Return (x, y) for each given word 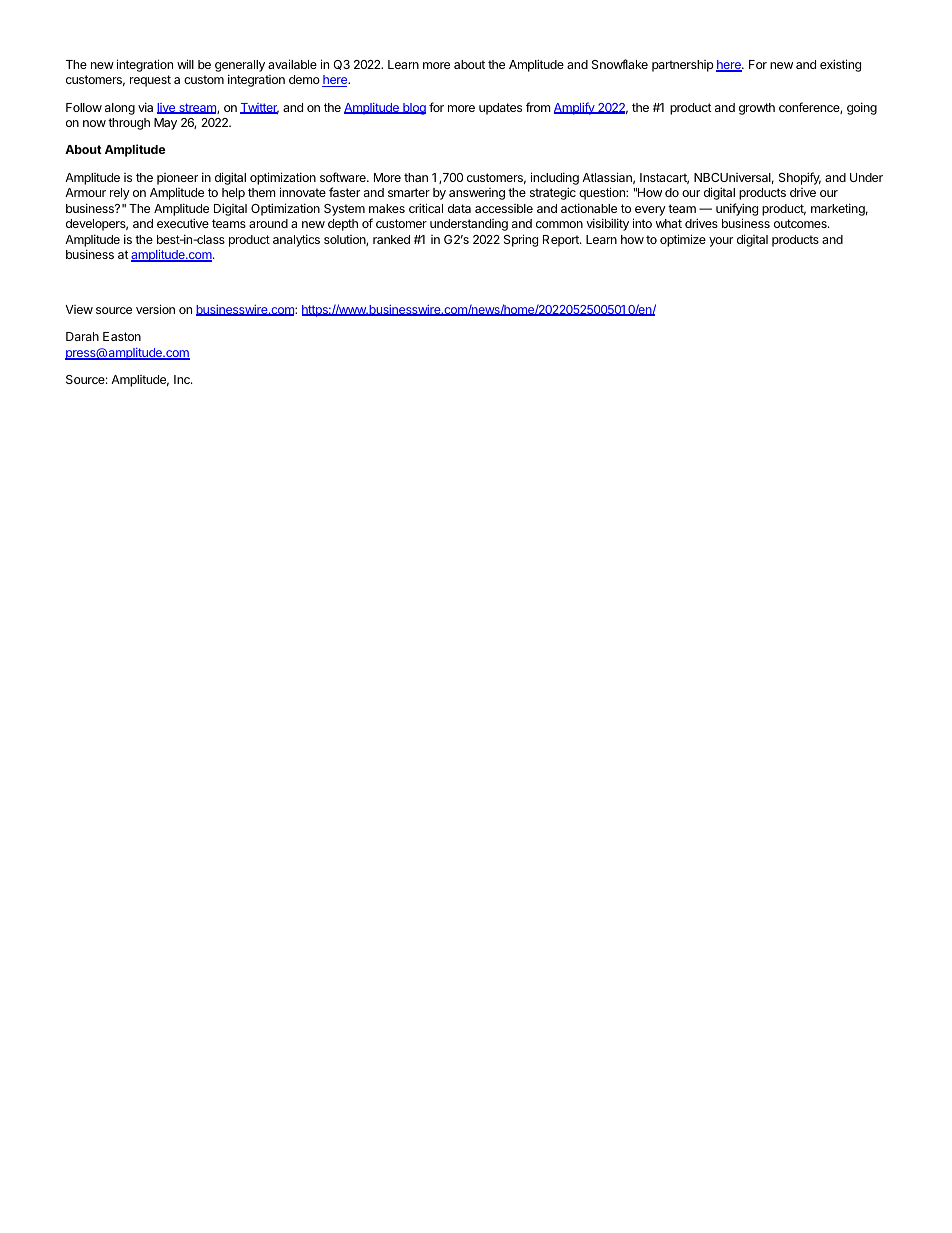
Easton (122, 336)
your (721, 242)
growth (757, 109)
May (165, 124)
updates (500, 109)
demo (304, 79)
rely (120, 194)
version (155, 309)
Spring (521, 240)
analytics (296, 240)
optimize (683, 240)
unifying (737, 209)
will (185, 64)
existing (840, 65)
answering (477, 194)
